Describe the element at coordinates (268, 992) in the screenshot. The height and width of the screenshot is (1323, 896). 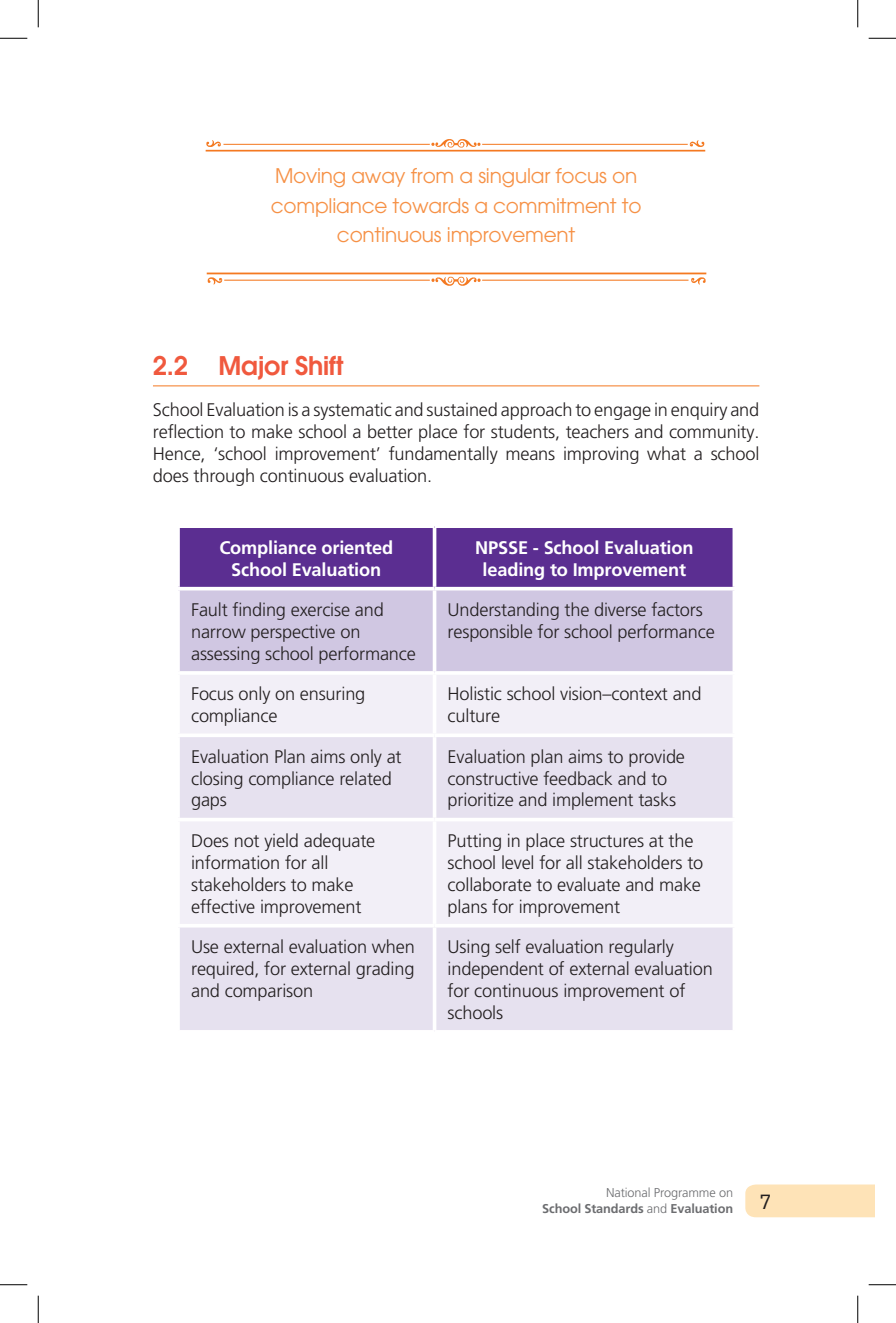
I see `comparison` at that location.
